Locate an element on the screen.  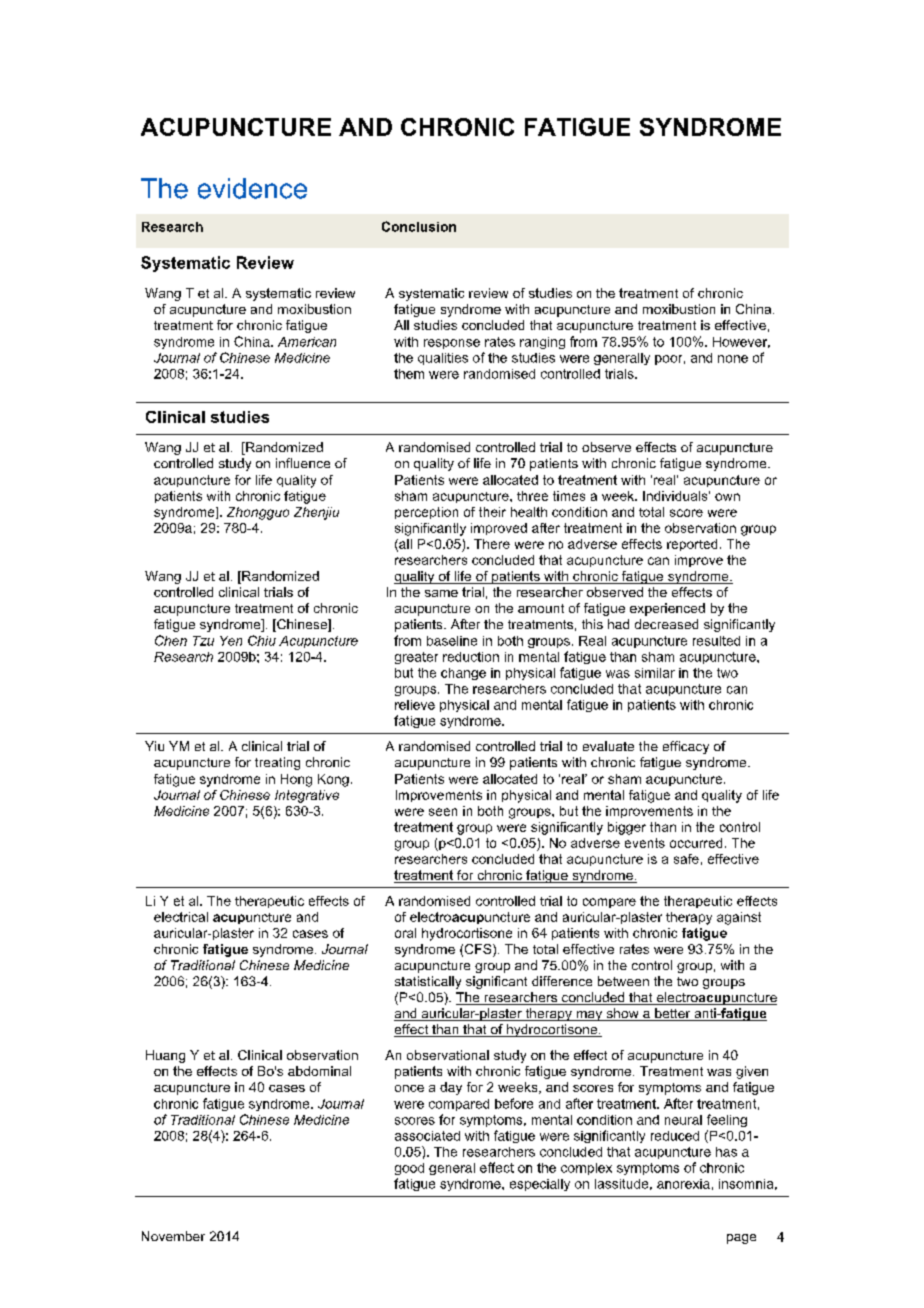
evidence is located at coordinates (252, 188).
